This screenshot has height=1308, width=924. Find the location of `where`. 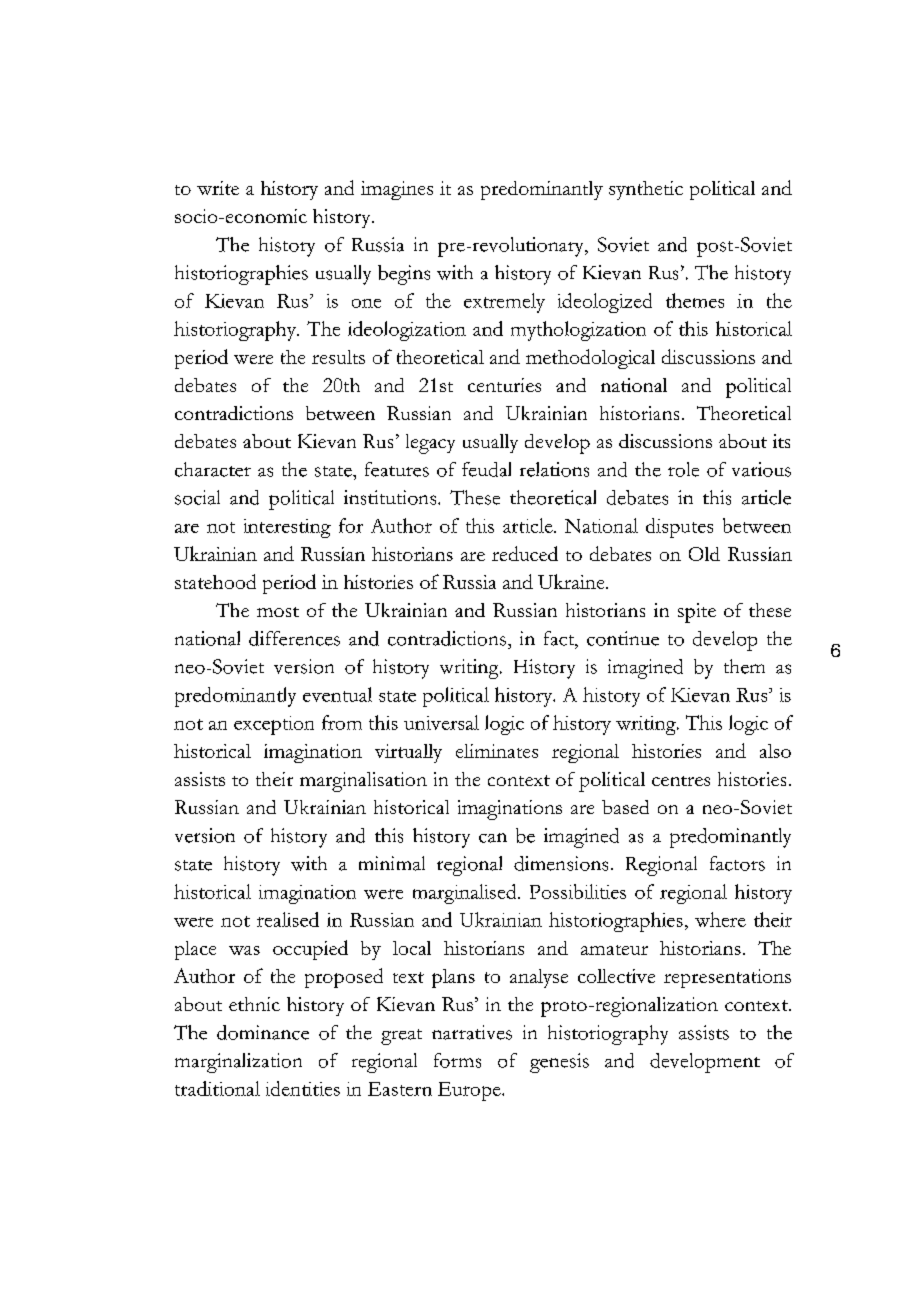

where is located at coordinates (720, 919).
